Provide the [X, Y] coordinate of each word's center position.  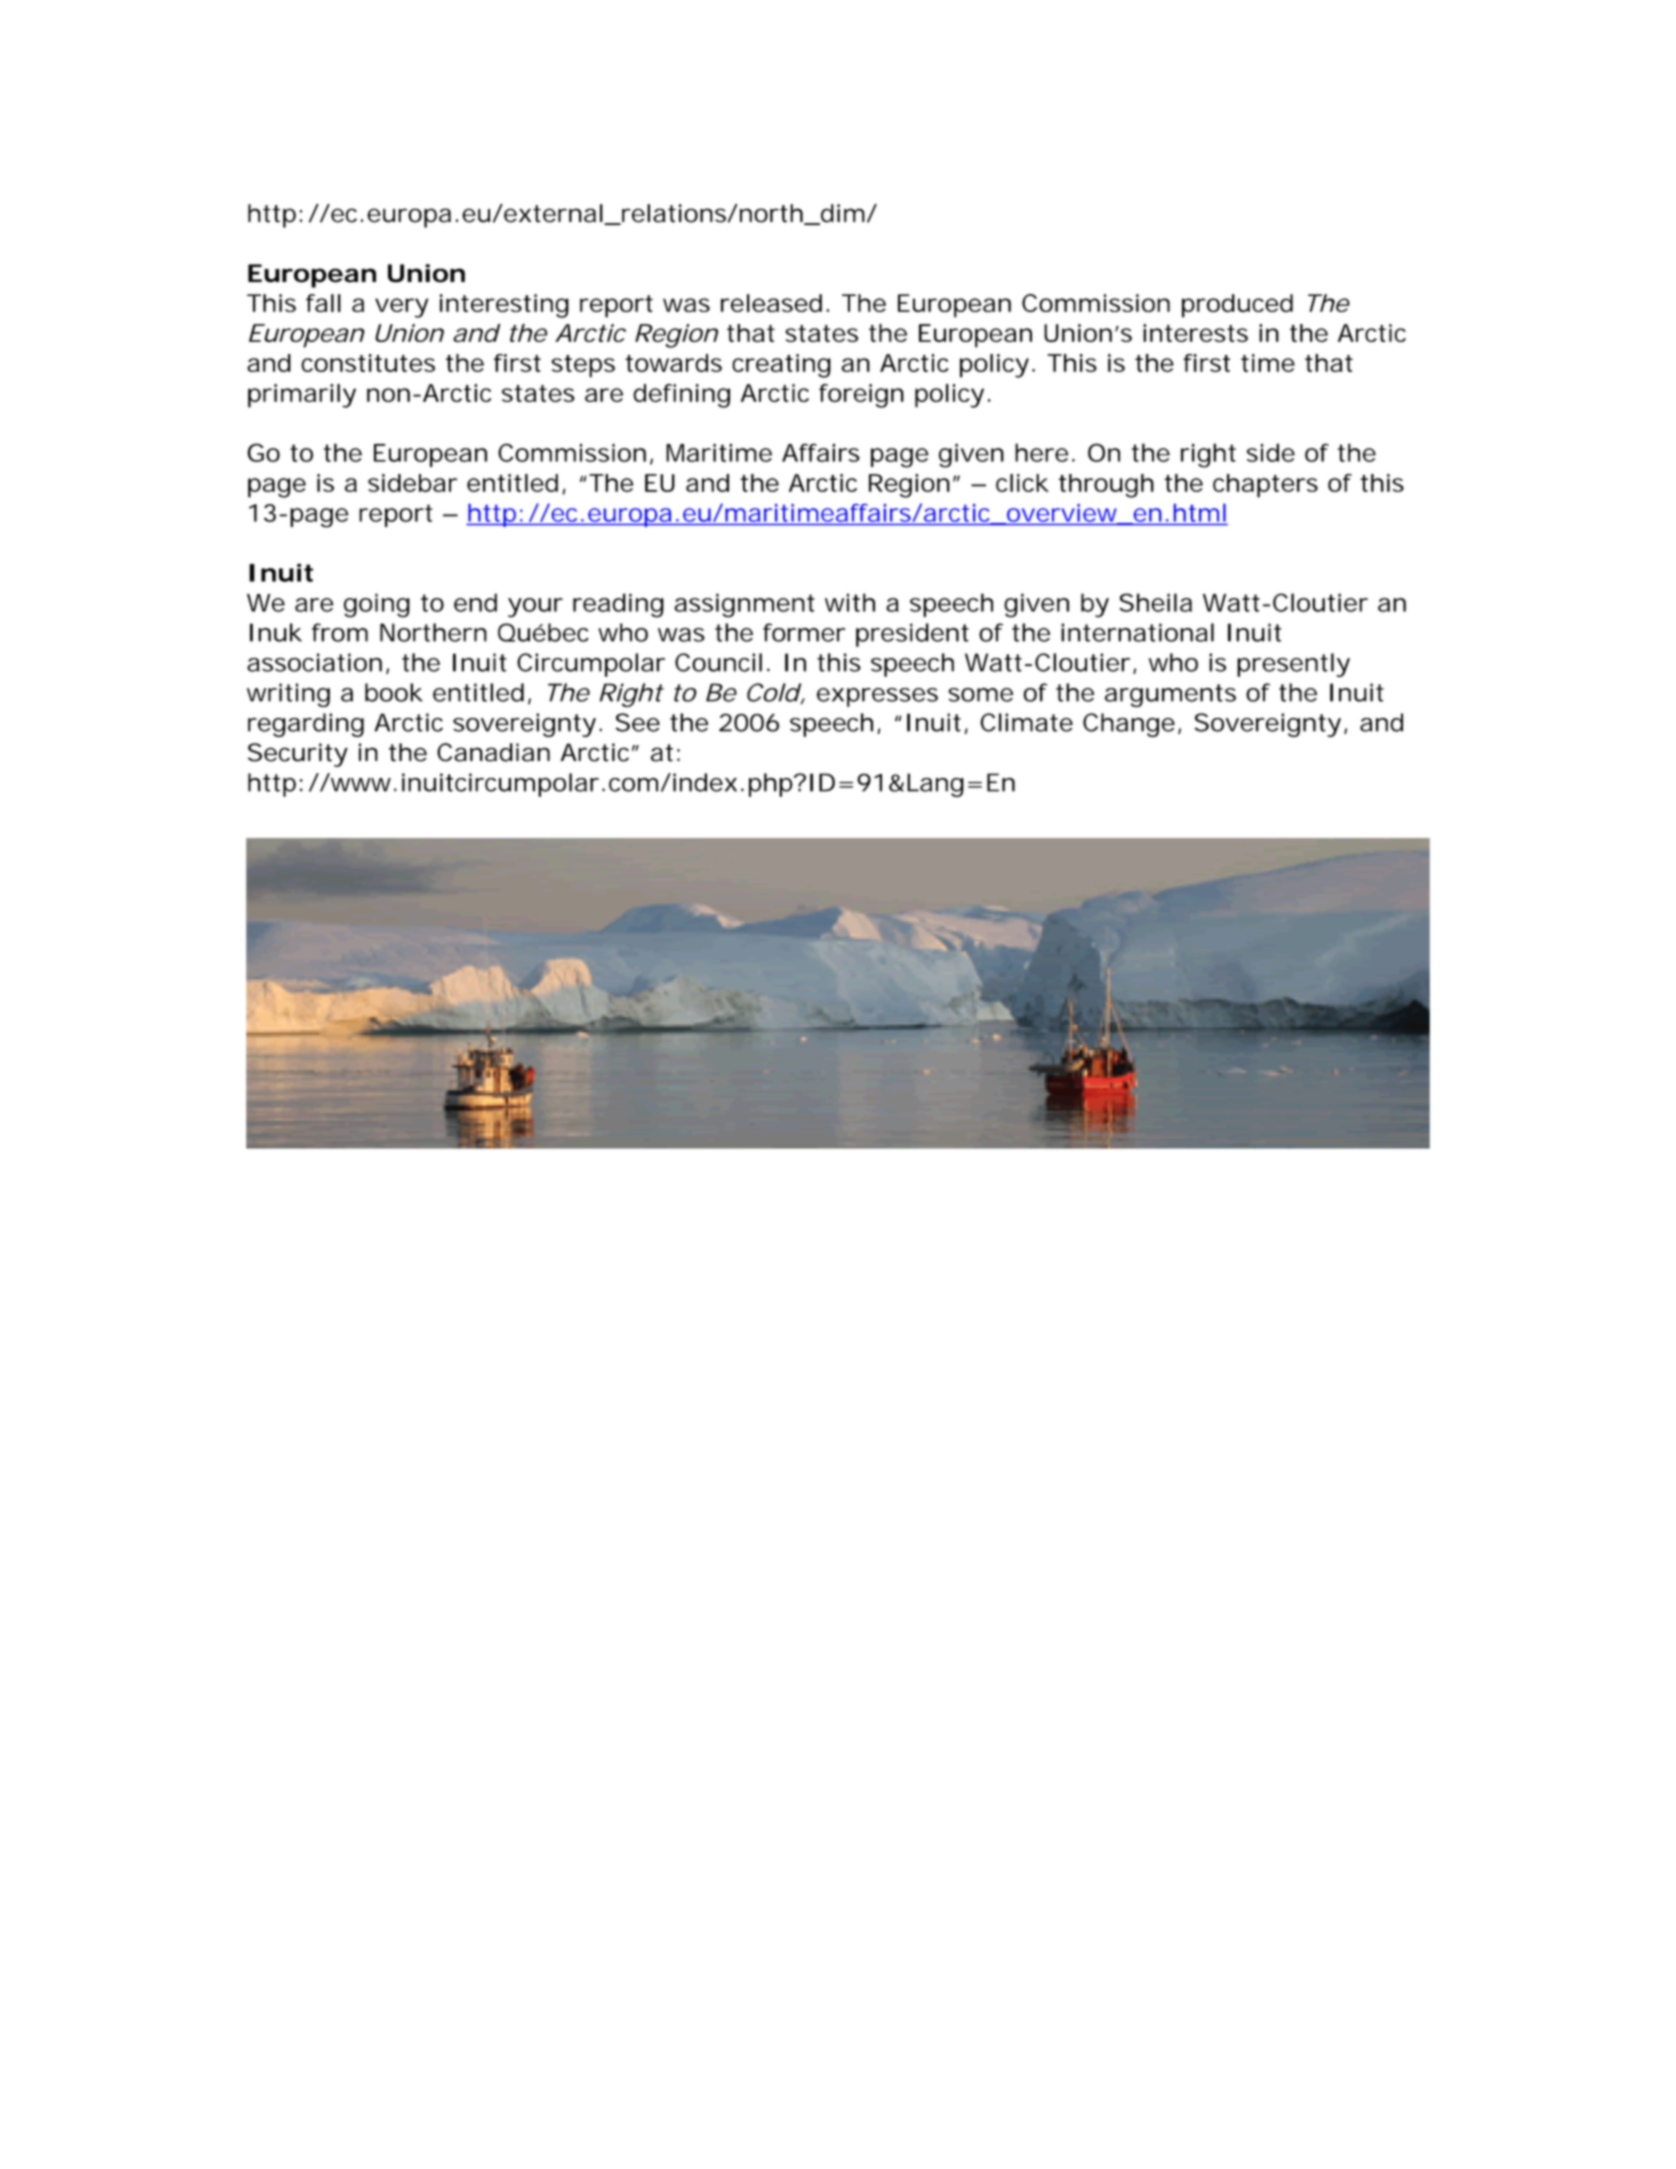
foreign [861, 396]
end [475, 602]
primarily [302, 396]
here [1041, 452]
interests [1195, 333]
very [402, 308]
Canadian [493, 752]
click [1022, 483]
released [771, 303]
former [804, 632]
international [1137, 632]
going [377, 605]
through [1106, 486]
